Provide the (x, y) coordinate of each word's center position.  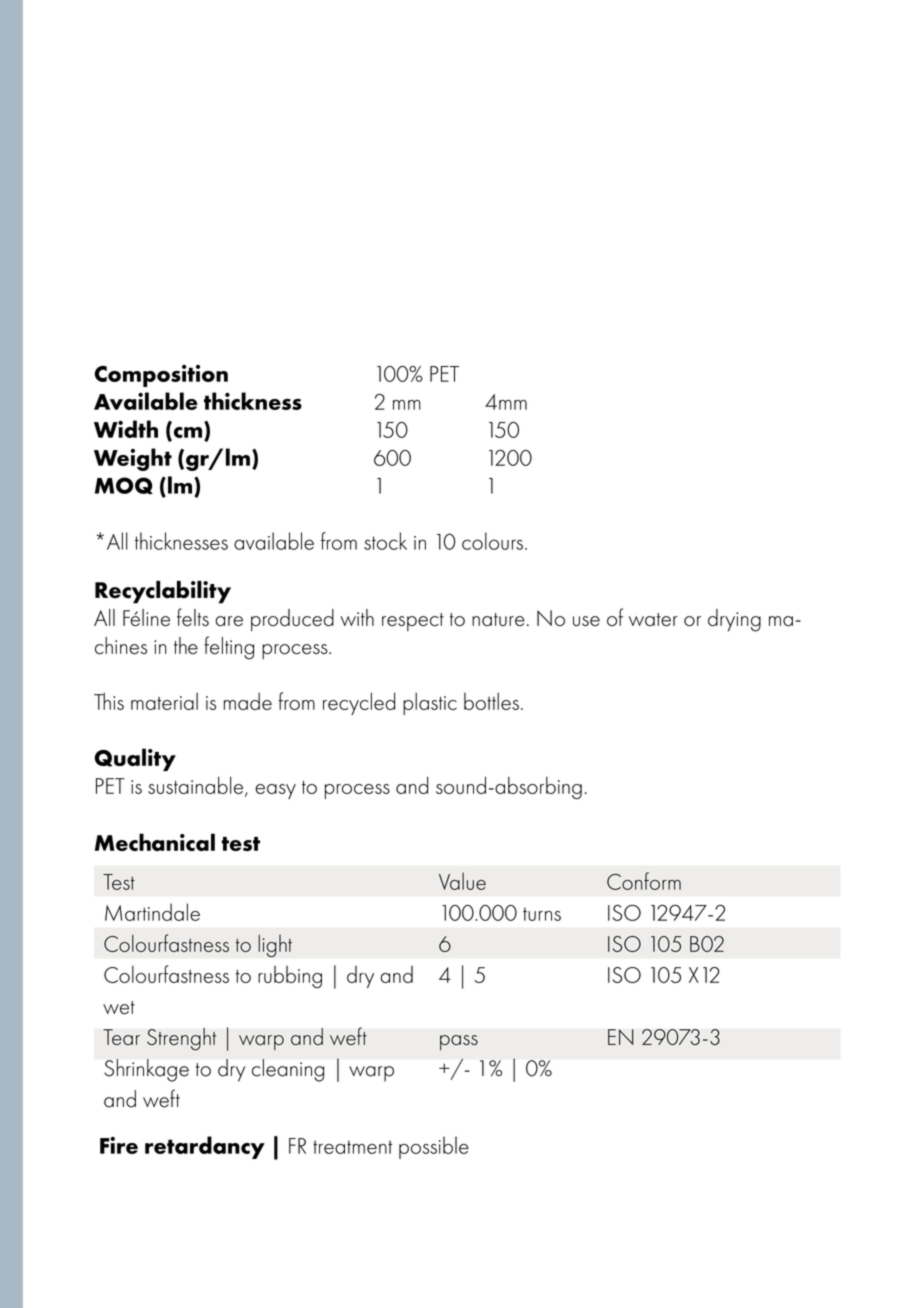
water (653, 620)
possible (434, 1147)
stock (385, 541)
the (186, 645)
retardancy (205, 1147)
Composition (161, 376)
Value (462, 881)
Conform (644, 881)
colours (492, 541)
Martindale (152, 912)
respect (413, 622)
